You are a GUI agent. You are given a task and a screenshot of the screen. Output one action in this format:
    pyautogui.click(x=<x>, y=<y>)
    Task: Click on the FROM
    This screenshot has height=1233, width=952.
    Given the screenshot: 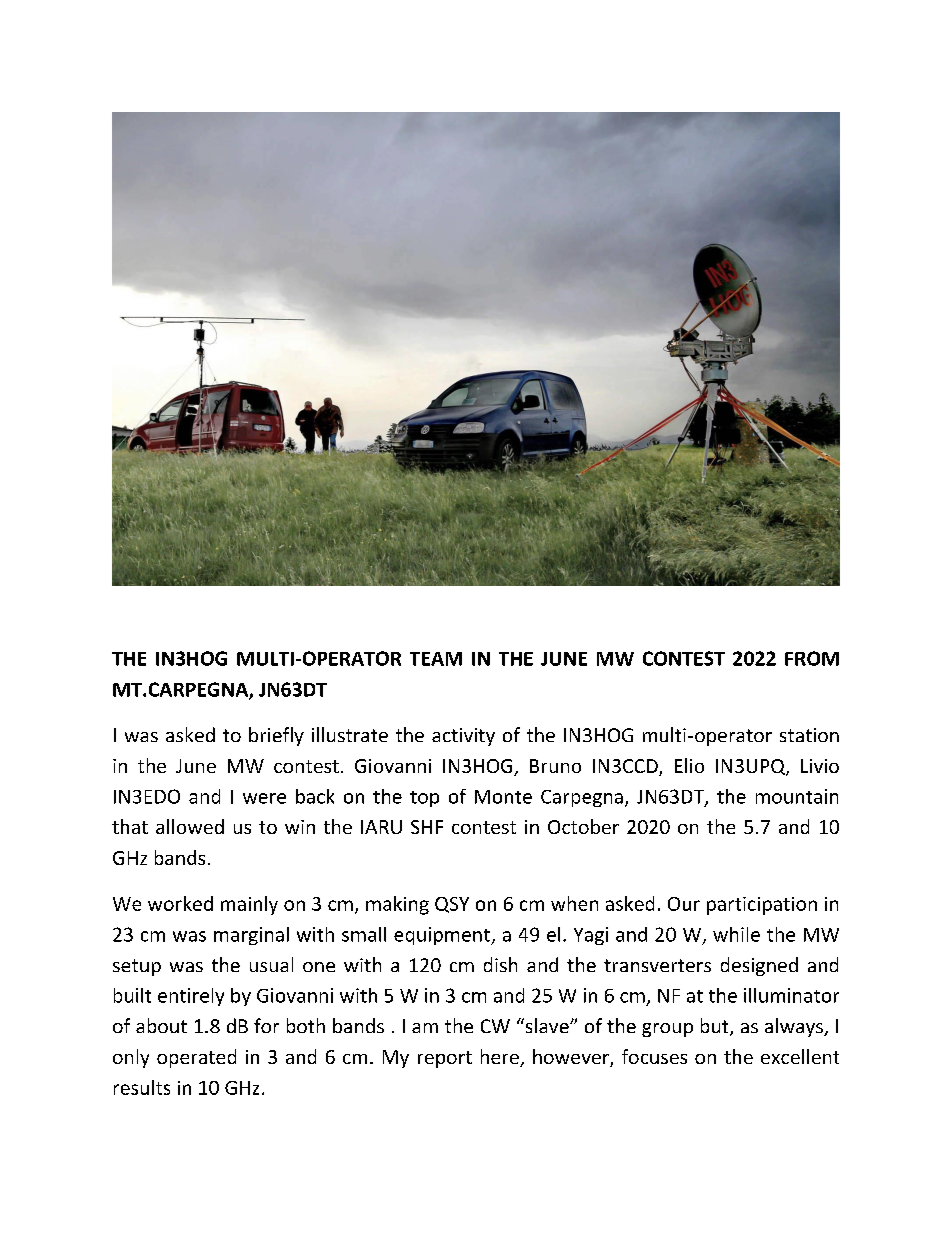 What is the action you would take?
    pyautogui.click(x=812, y=658)
